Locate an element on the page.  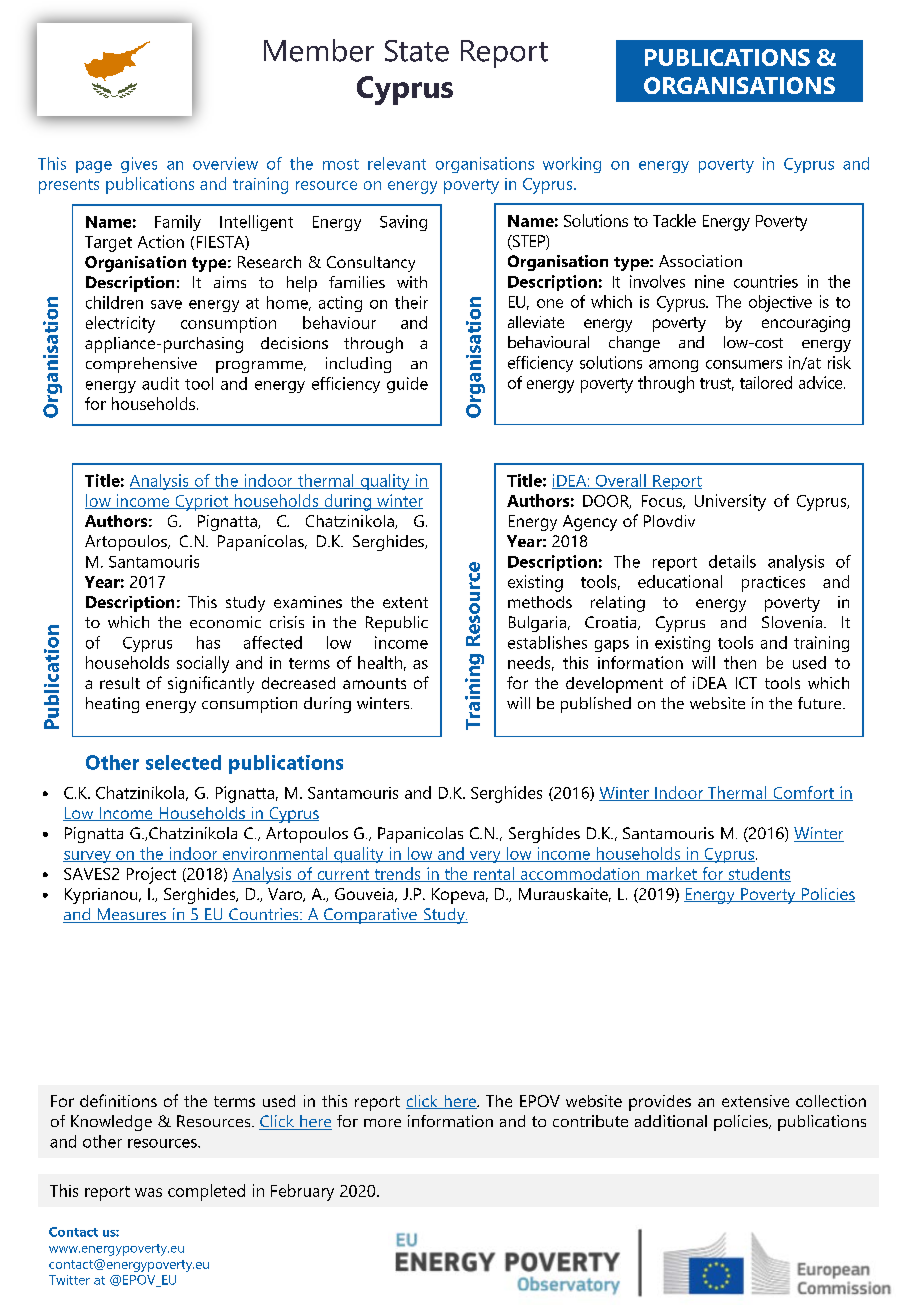
Measures is located at coordinates (131, 915).
